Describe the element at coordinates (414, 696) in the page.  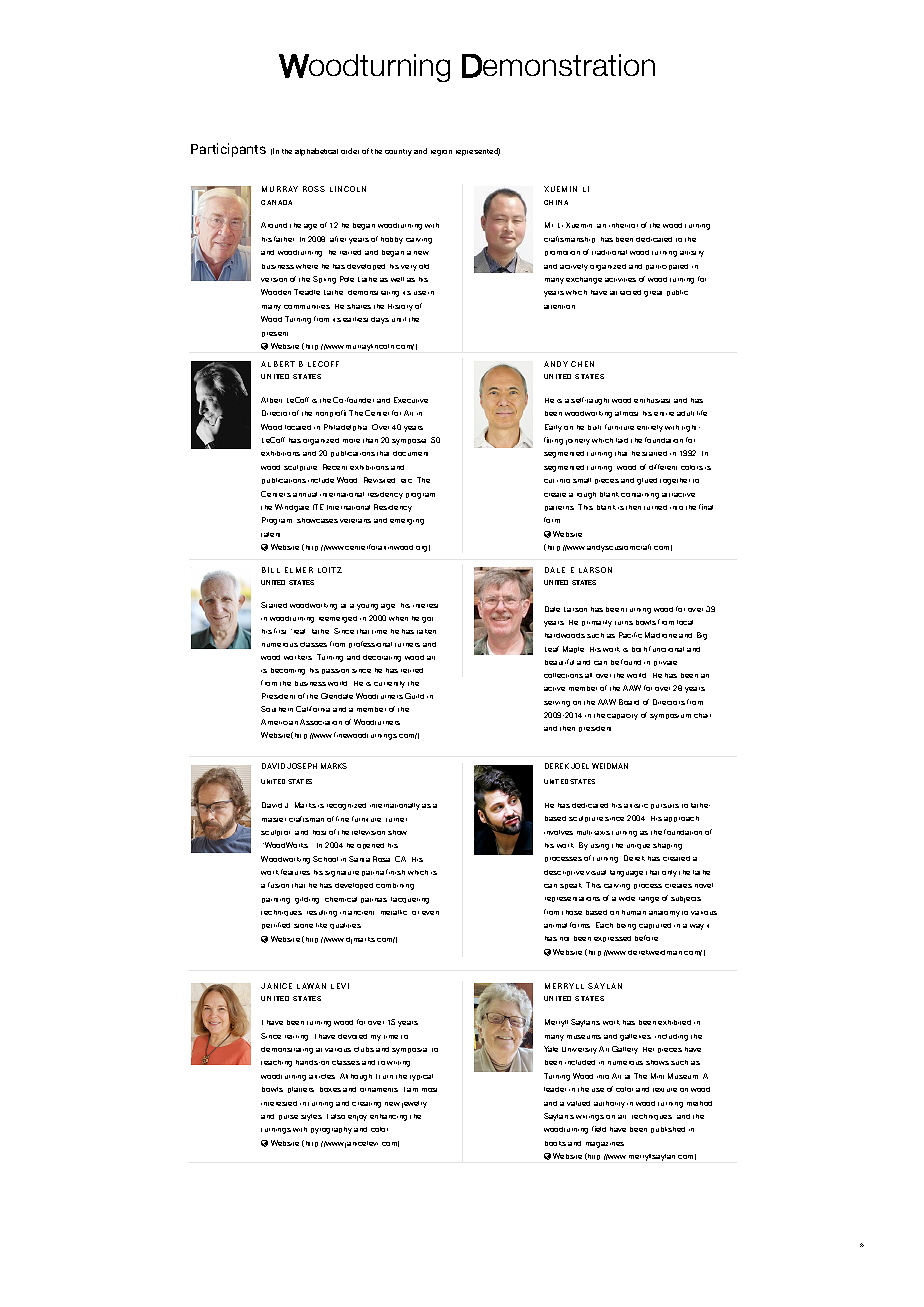
I see `Guild` at that location.
